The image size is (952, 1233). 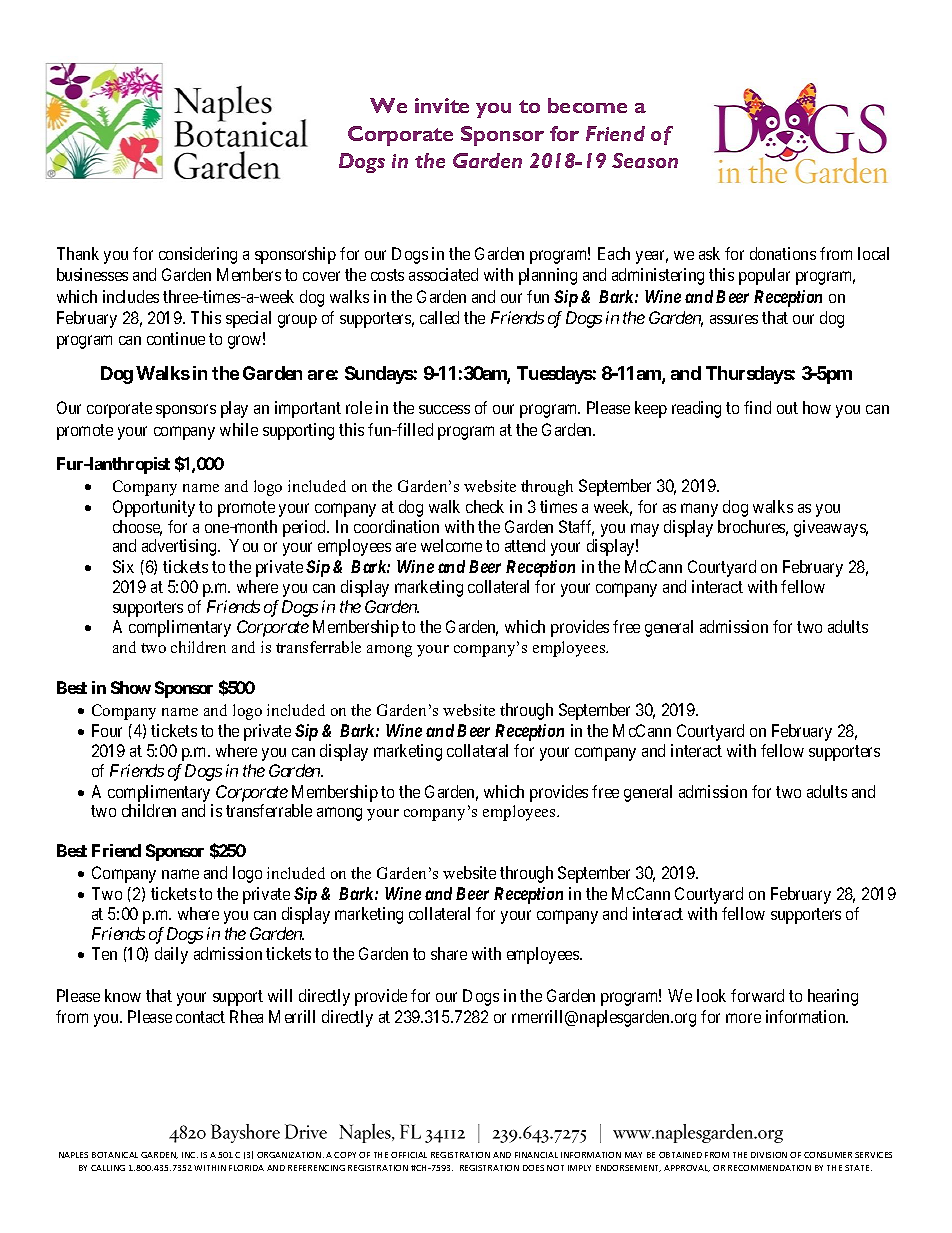 What do you see at coordinates (536, 1155) in the screenshot?
I see `FINANCIAL` at bounding box center [536, 1155].
